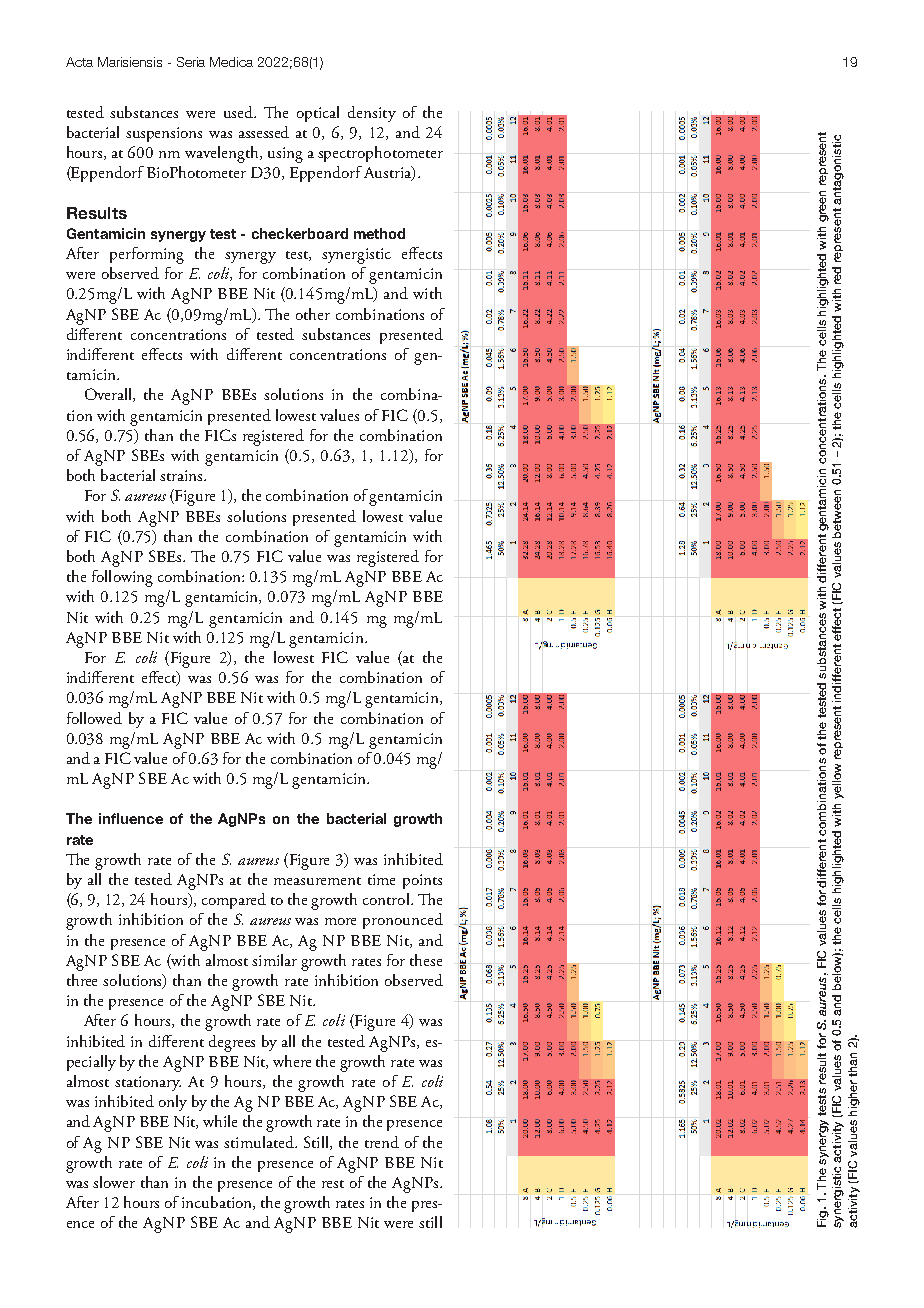 The width and height of the image is (924, 1308). I want to click on used, so click(240, 112).
